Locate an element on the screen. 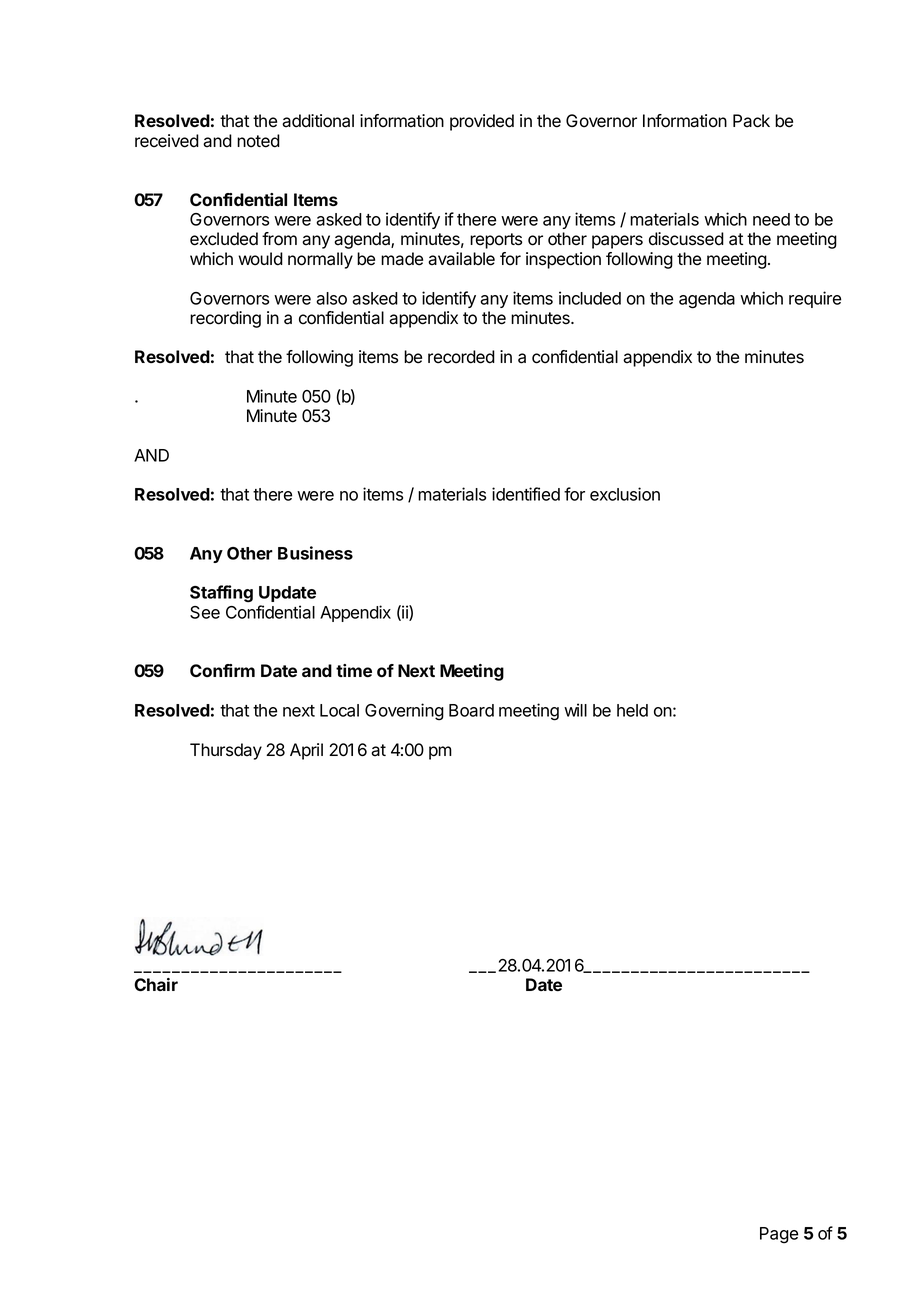  Pack is located at coordinates (751, 121).
